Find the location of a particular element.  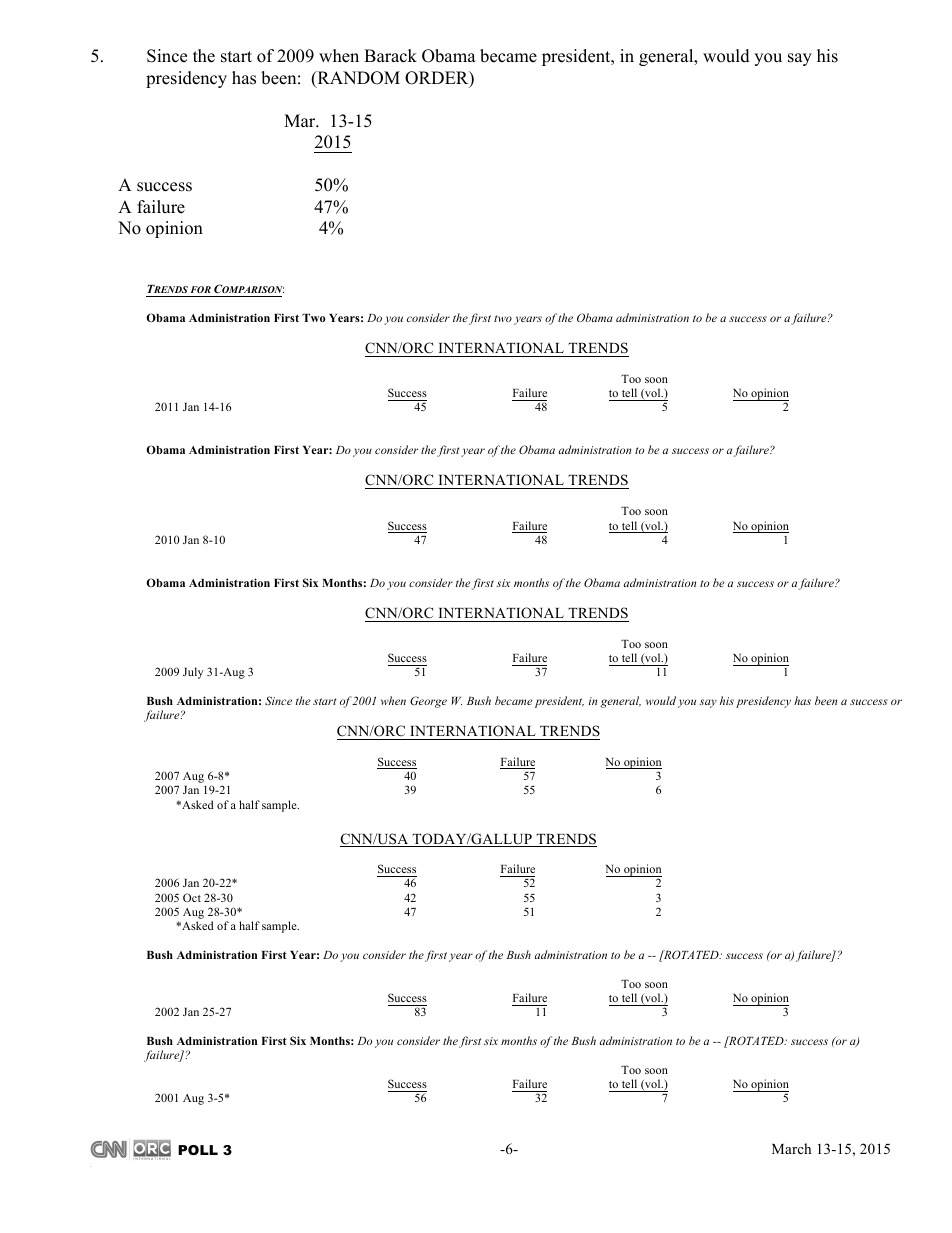

July is located at coordinates (193, 673).
